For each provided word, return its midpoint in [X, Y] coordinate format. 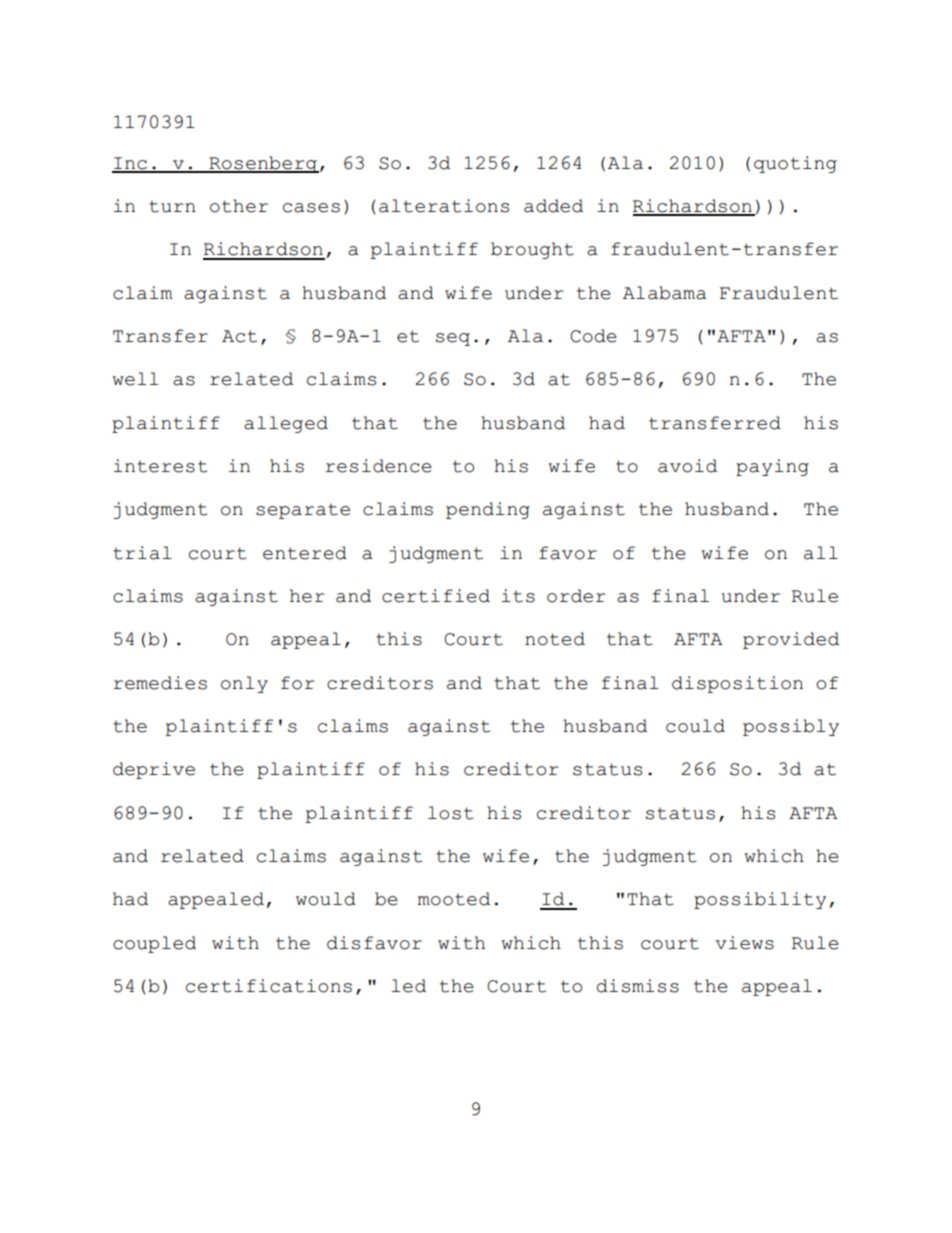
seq [453, 339]
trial [142, 553]
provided [791, 640]
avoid [687, 466]
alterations [444, 206]
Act [239, 336]
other [239, 206]
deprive [154, 770]
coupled [154, 944]
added [553, 206]
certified [436, 596]
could [695, 726]
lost [450, 813]
